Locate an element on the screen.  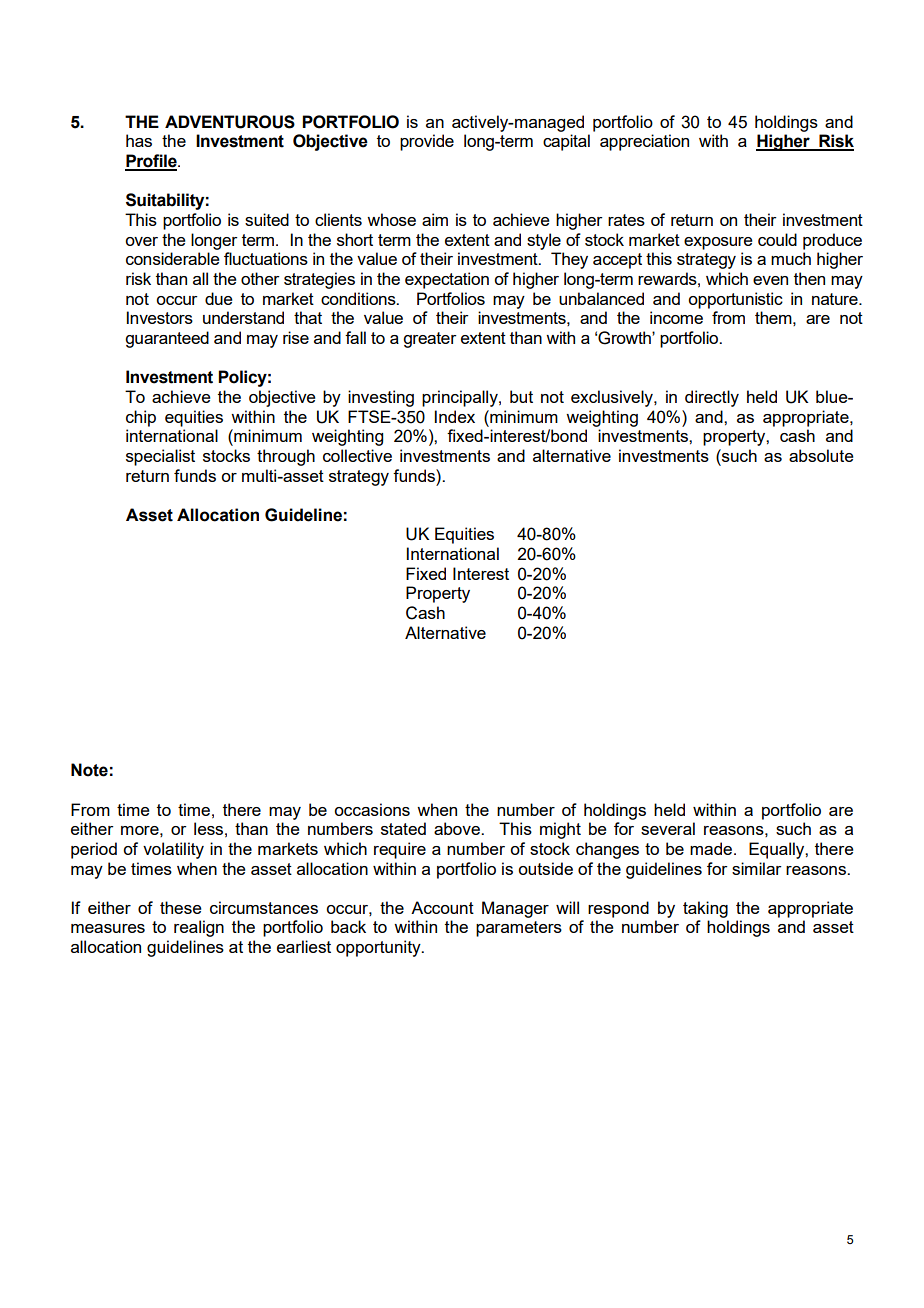
Index is located at coordinates (455, 416).
